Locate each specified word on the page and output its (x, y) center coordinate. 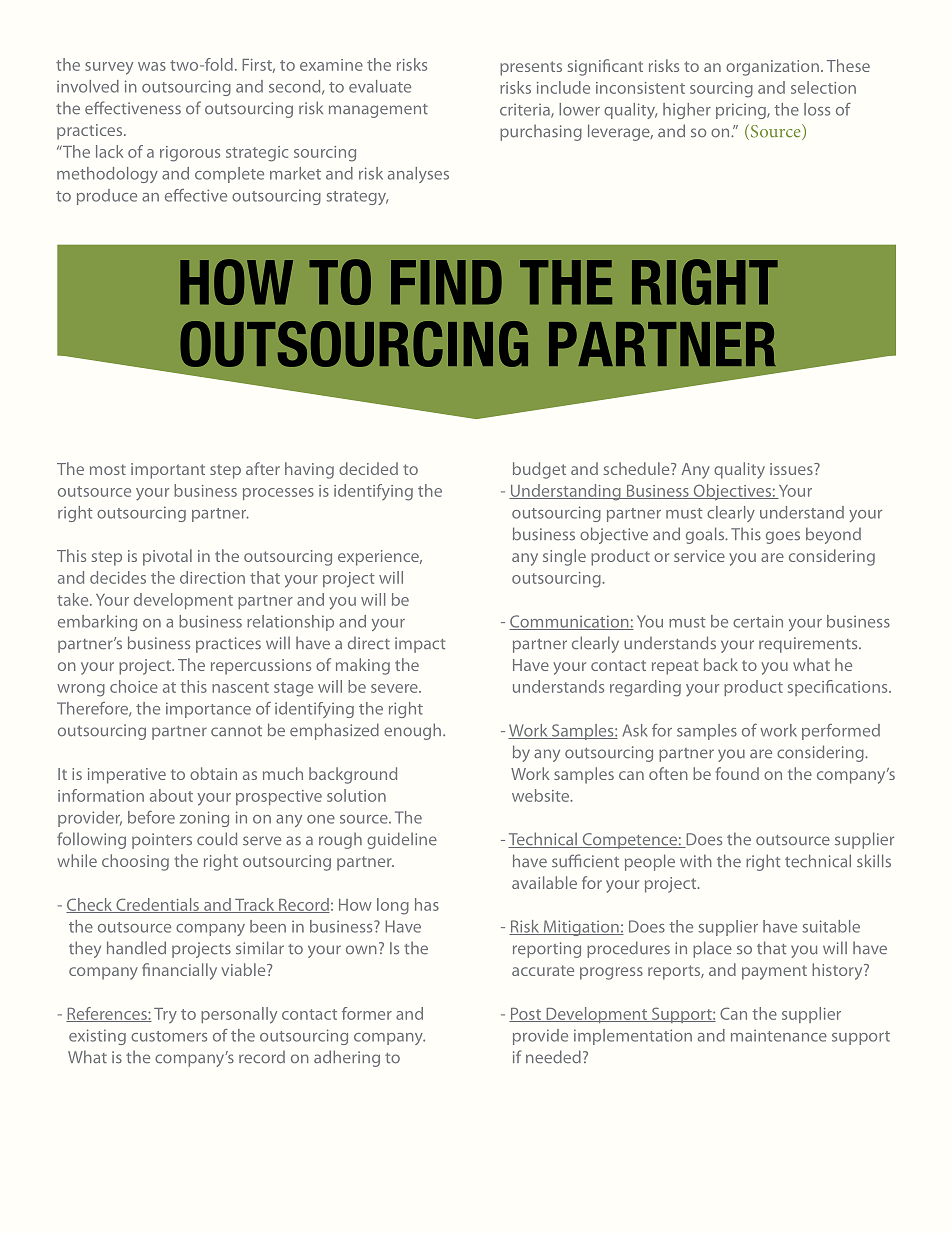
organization (772, 68)
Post (526, 1015)
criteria (526, 111)
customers (169, 1036)
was (152, 66)
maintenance (779, 1036)
